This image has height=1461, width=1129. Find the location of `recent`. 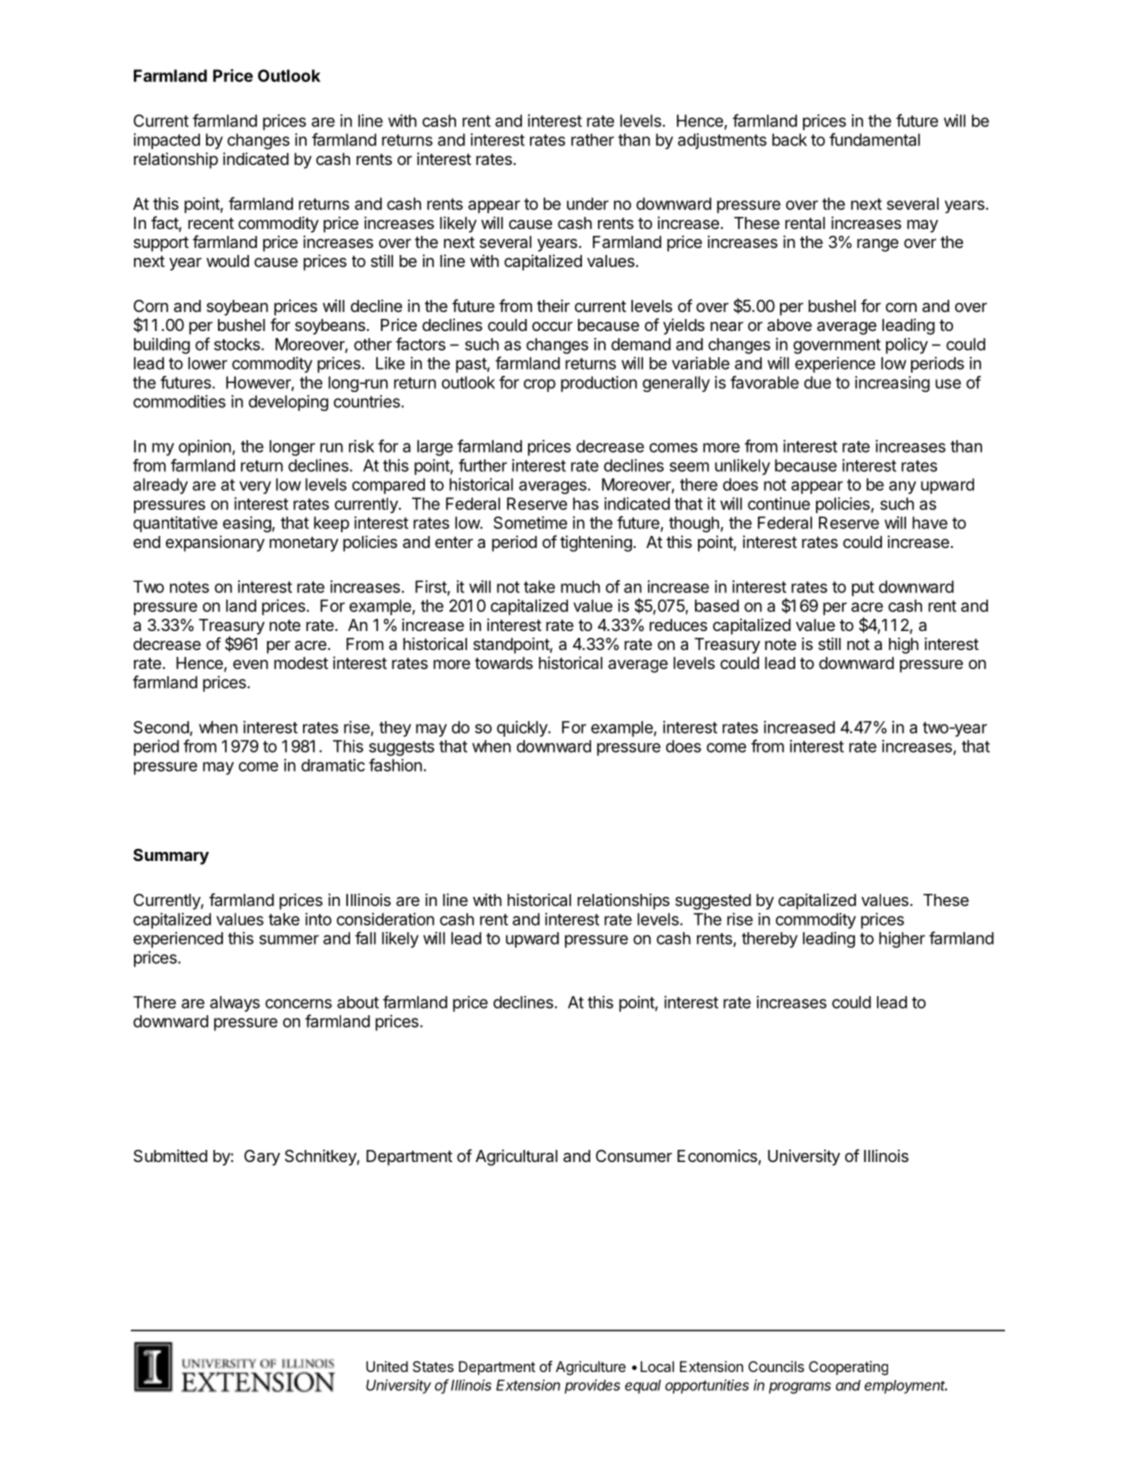

recent is located at coordinates (211, 223).
